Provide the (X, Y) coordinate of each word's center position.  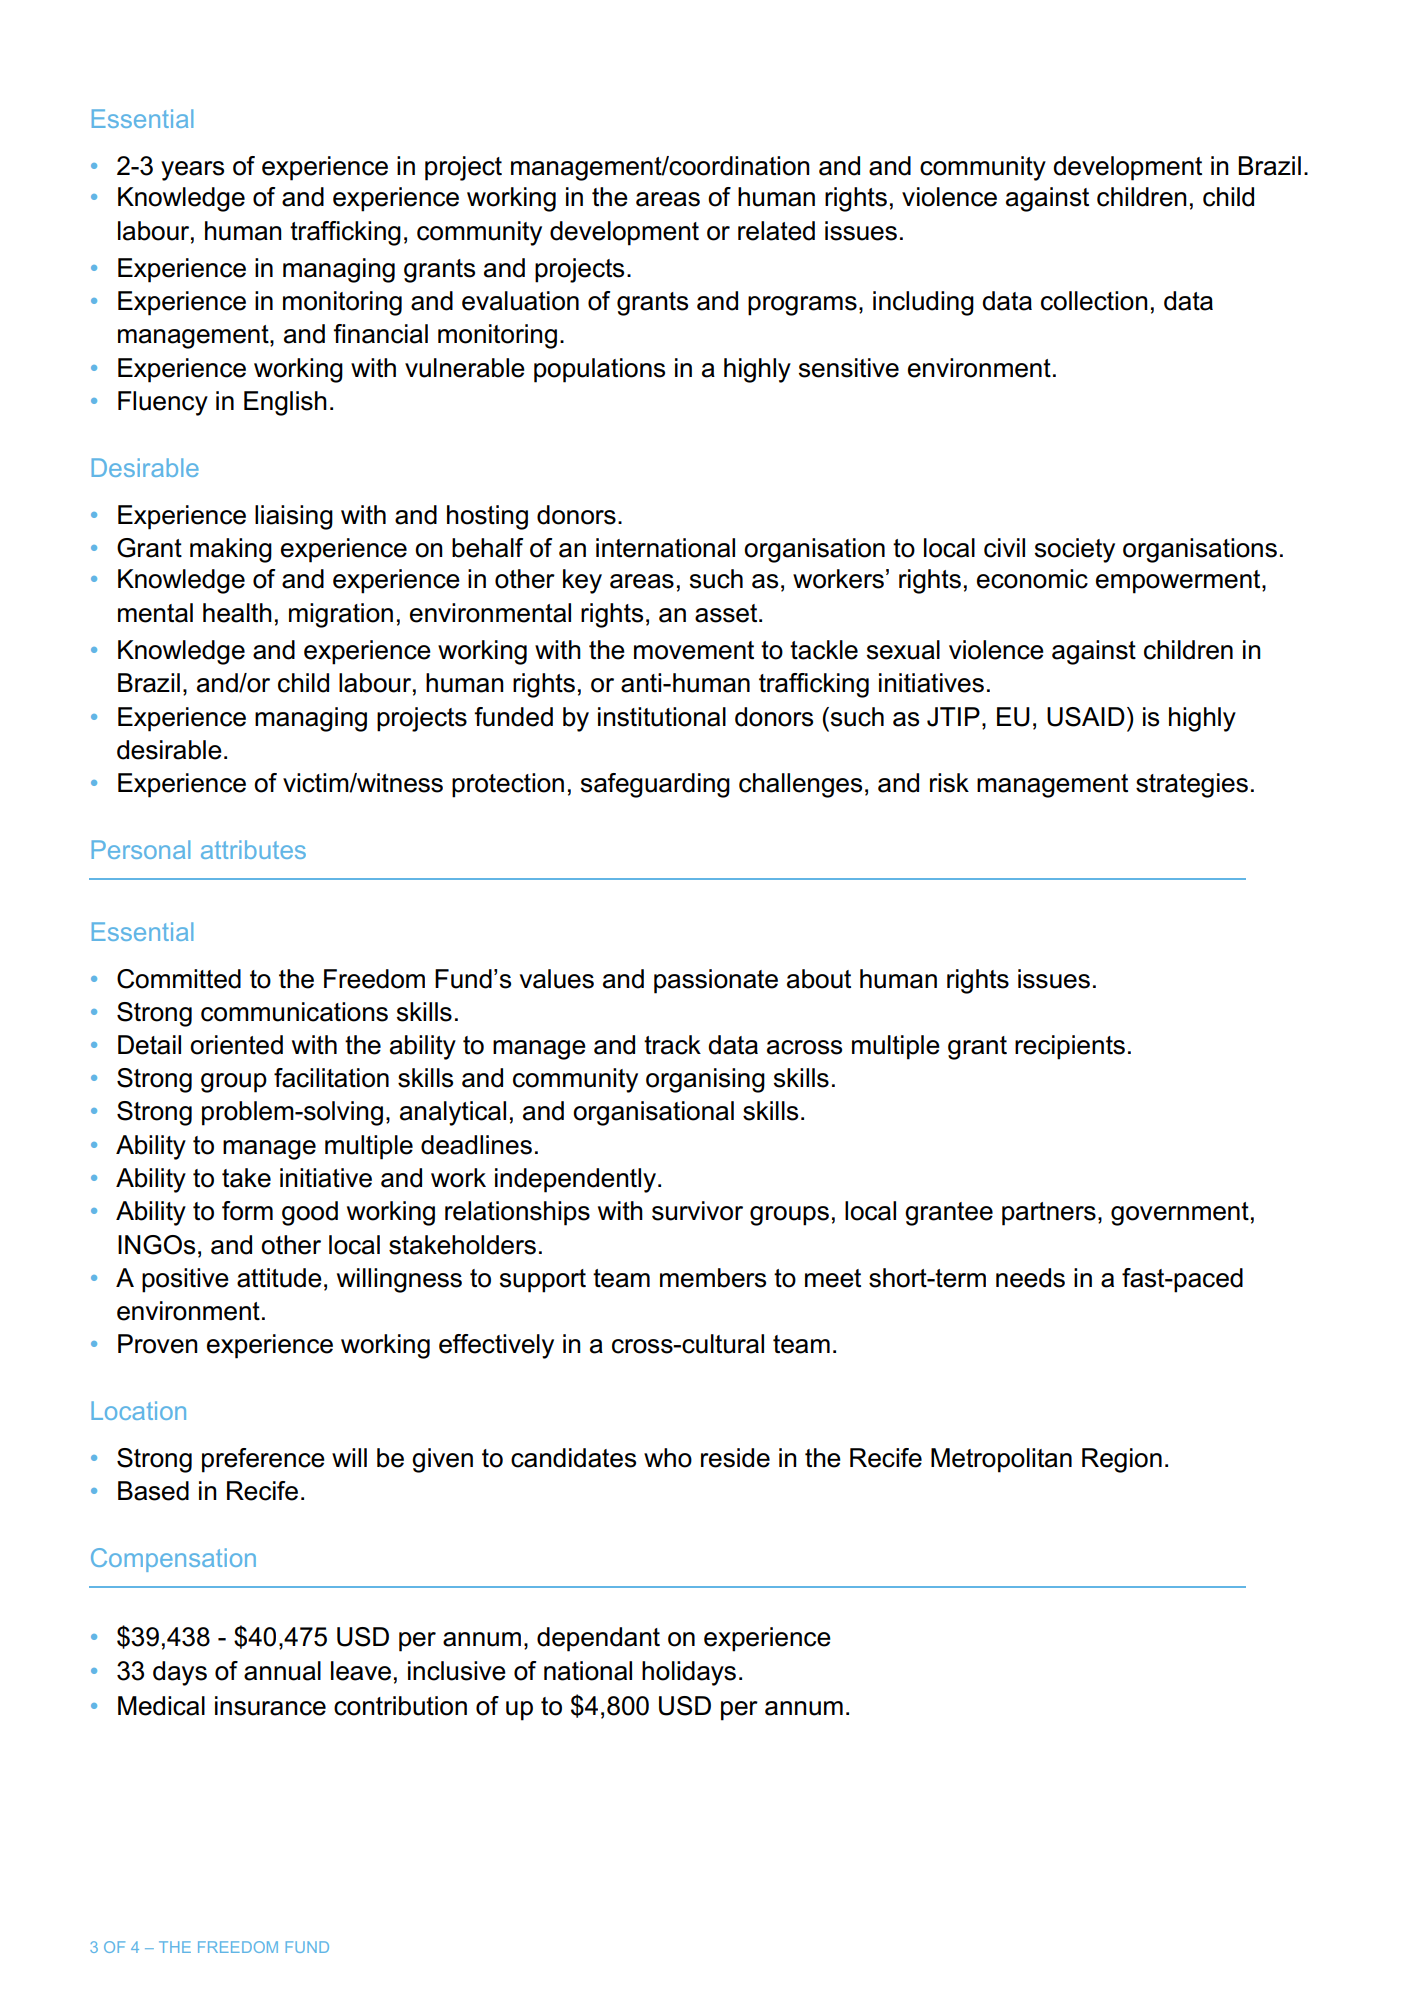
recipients (1070, 1047)
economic (1032, 579)
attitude (279, 1278)
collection (1094, 301)
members (713, 1278)
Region (1122, 1460)
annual (282, 1671)
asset (727, 613)
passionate (716, 981)
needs (1030, 1278)
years (192, 171)
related (776, 231)
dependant (598, 1639)
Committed (179, 979)
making (231, 550)
